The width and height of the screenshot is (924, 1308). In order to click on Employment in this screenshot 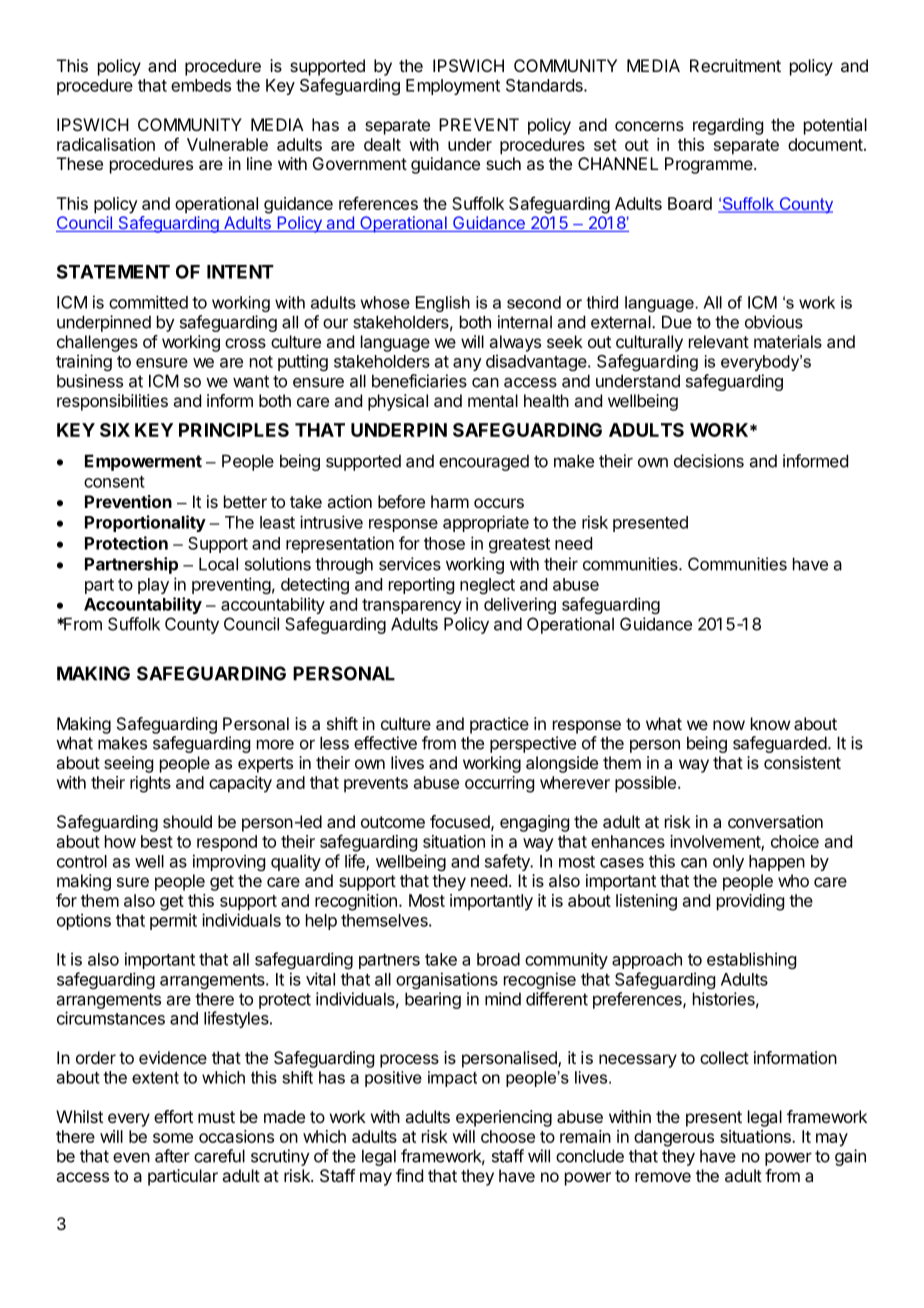, I will do `click(453, 87)`.
